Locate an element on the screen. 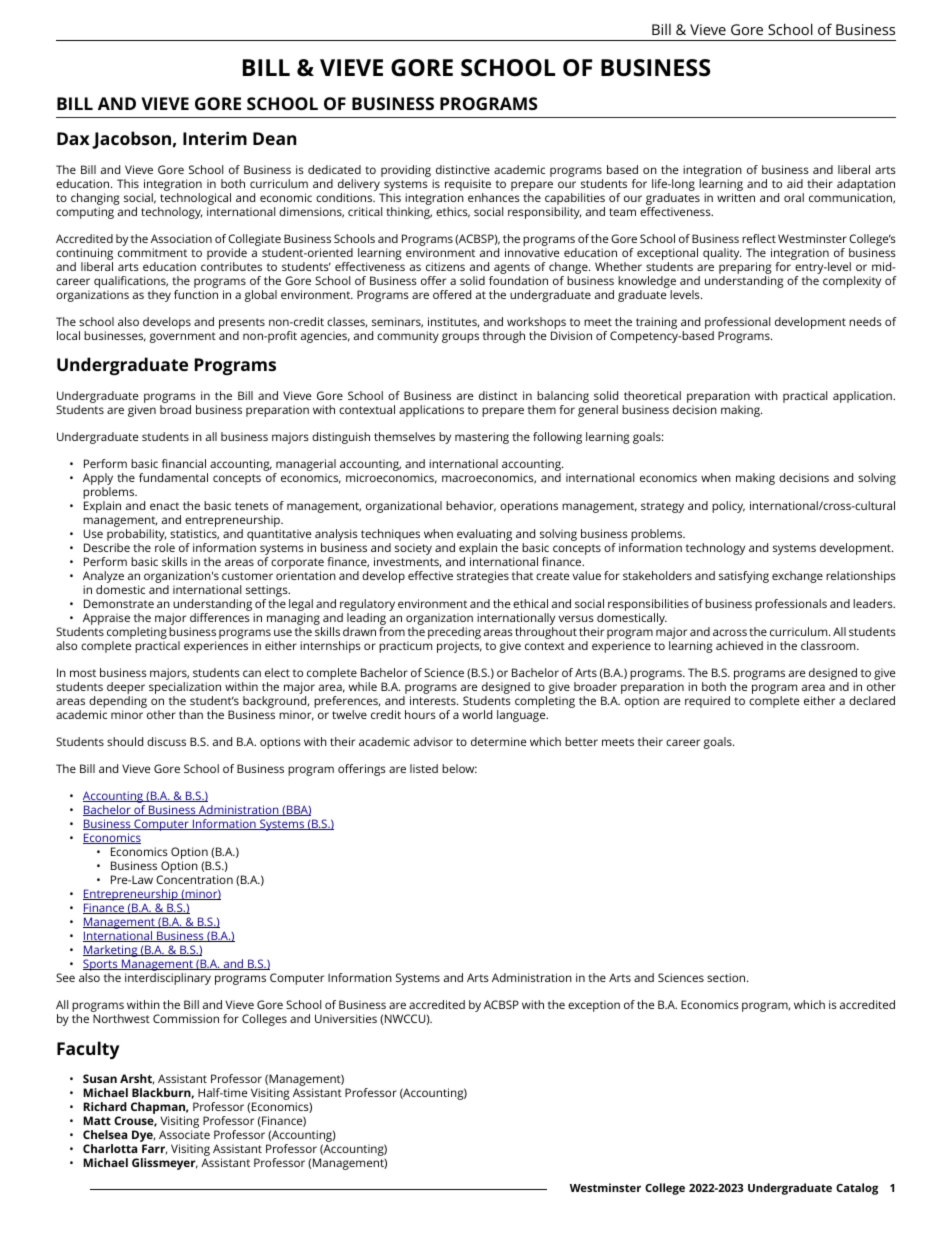 This screenshot has height=1233, width=952. strategies is located at coordinates (483, 577).
